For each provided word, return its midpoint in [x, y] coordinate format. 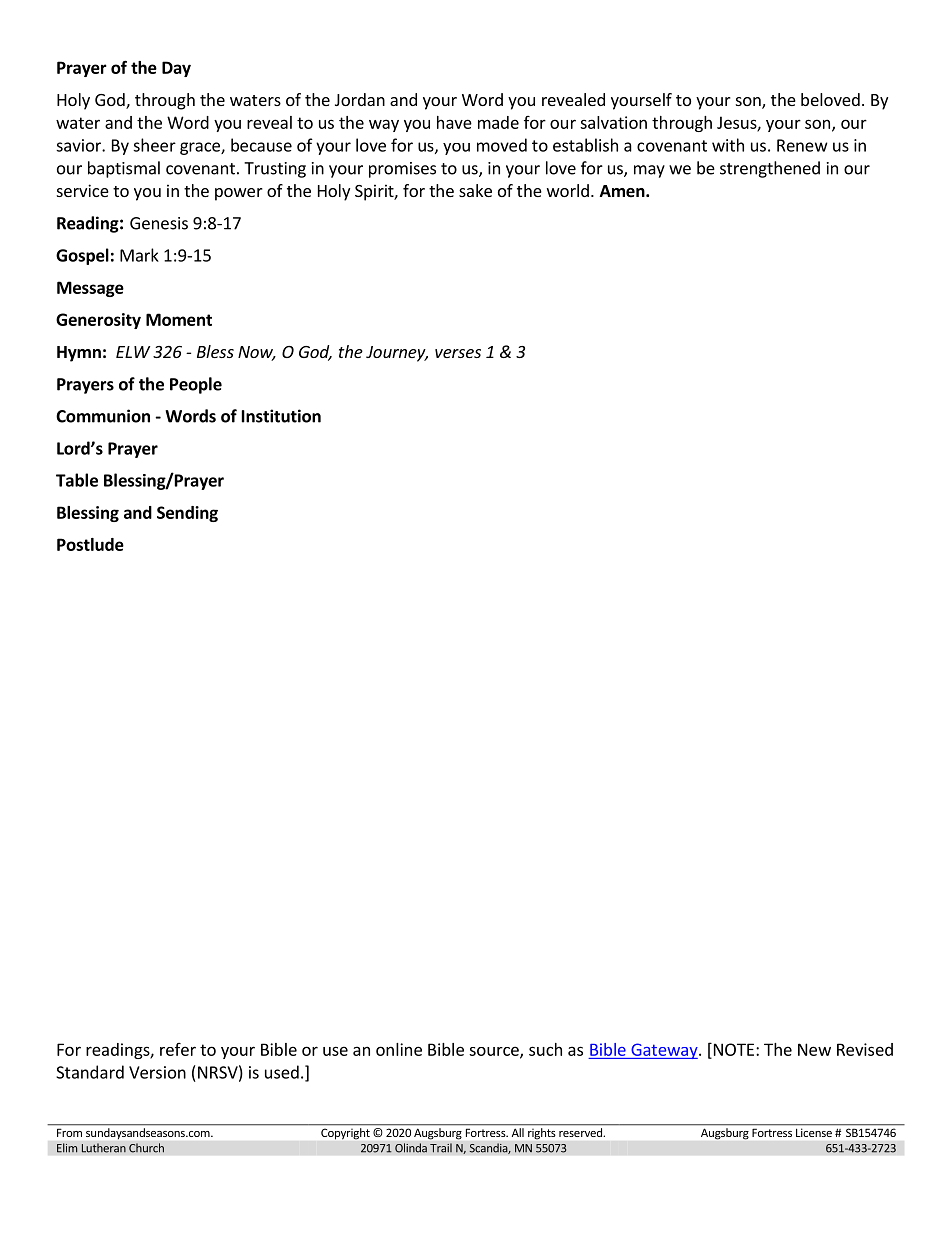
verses [458, 353]
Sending [187, 514]
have [454, 122]
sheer [154, 145]
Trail [441, 1148]
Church [146, 1148]
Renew [802, 145]
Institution [281, 416]
